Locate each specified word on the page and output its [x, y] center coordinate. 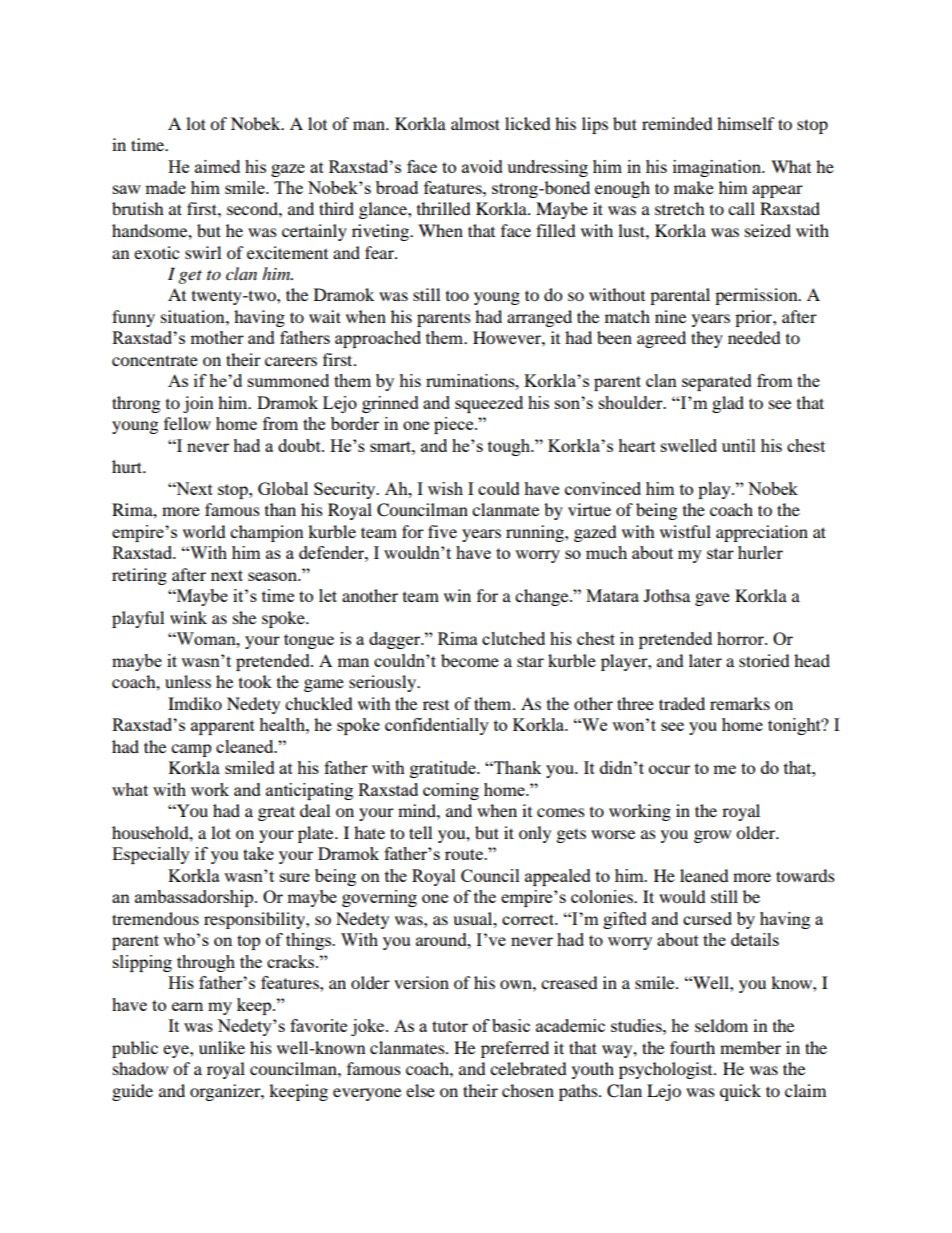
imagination [718, 168]
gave [712, 599]
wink [188, 617]
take [258, 853]
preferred [515, 1049]
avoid [482, 166]
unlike [222, 1047]
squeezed [489, 404]
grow [712, 836]
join [198, 404]
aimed [217, 166]
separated [717, 382]
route [465, 854]
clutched [513, 638]
